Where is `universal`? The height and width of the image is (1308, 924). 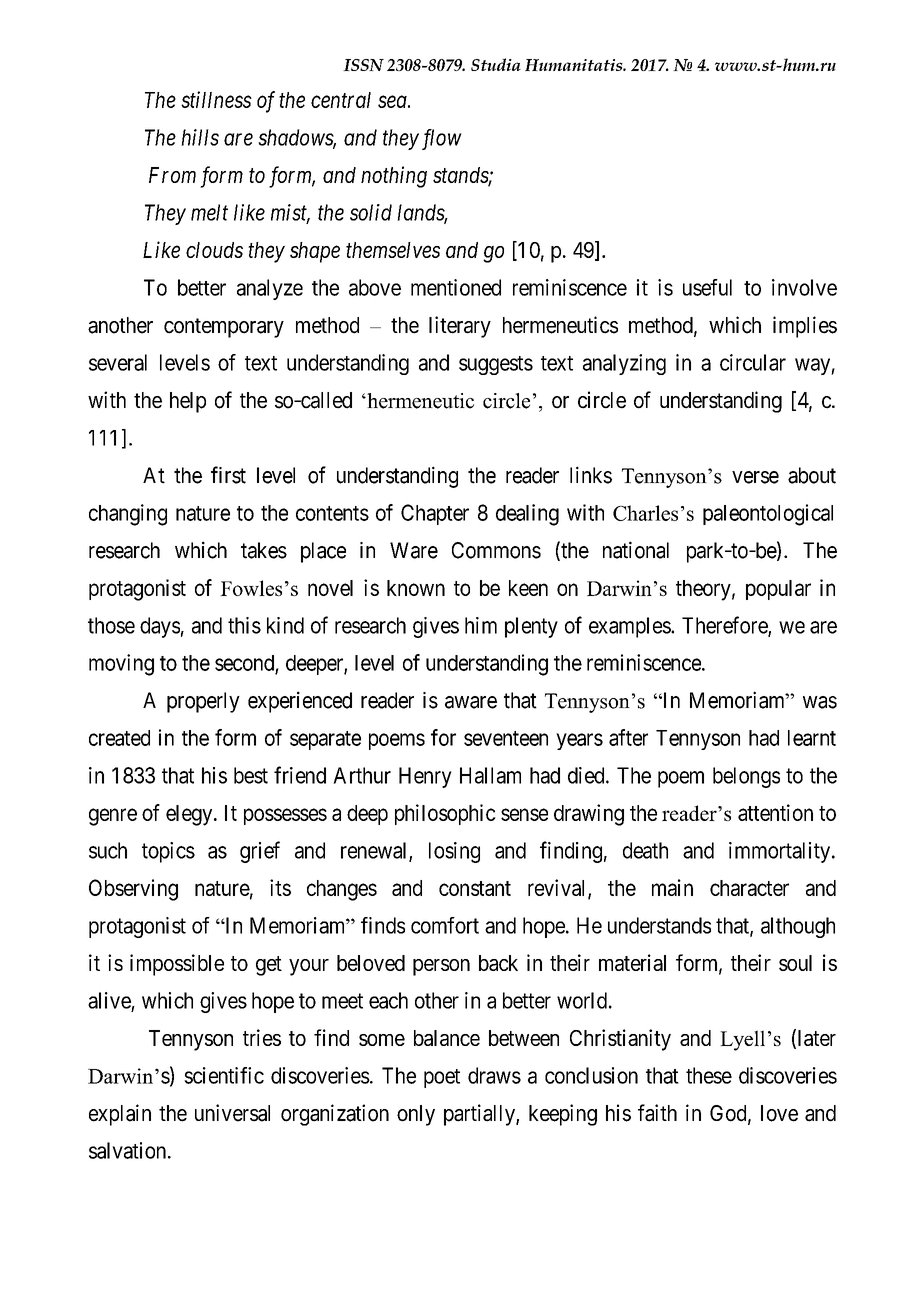 universal is located at coordinates (232, 1113).
